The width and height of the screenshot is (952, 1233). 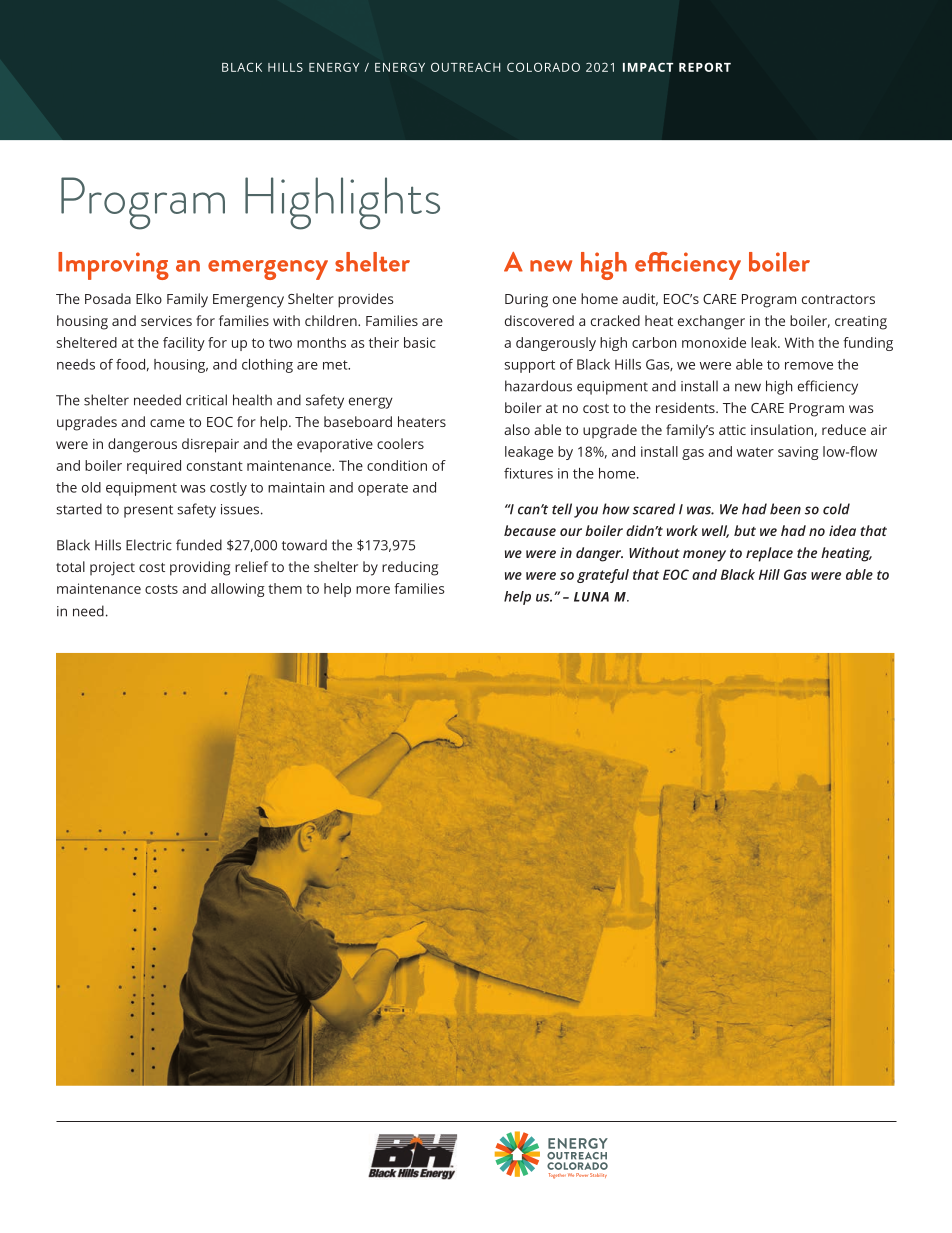 What do you see at coordinates (166, 321) in the screenshot?
I see `services` at bounding box center [166, 321].
